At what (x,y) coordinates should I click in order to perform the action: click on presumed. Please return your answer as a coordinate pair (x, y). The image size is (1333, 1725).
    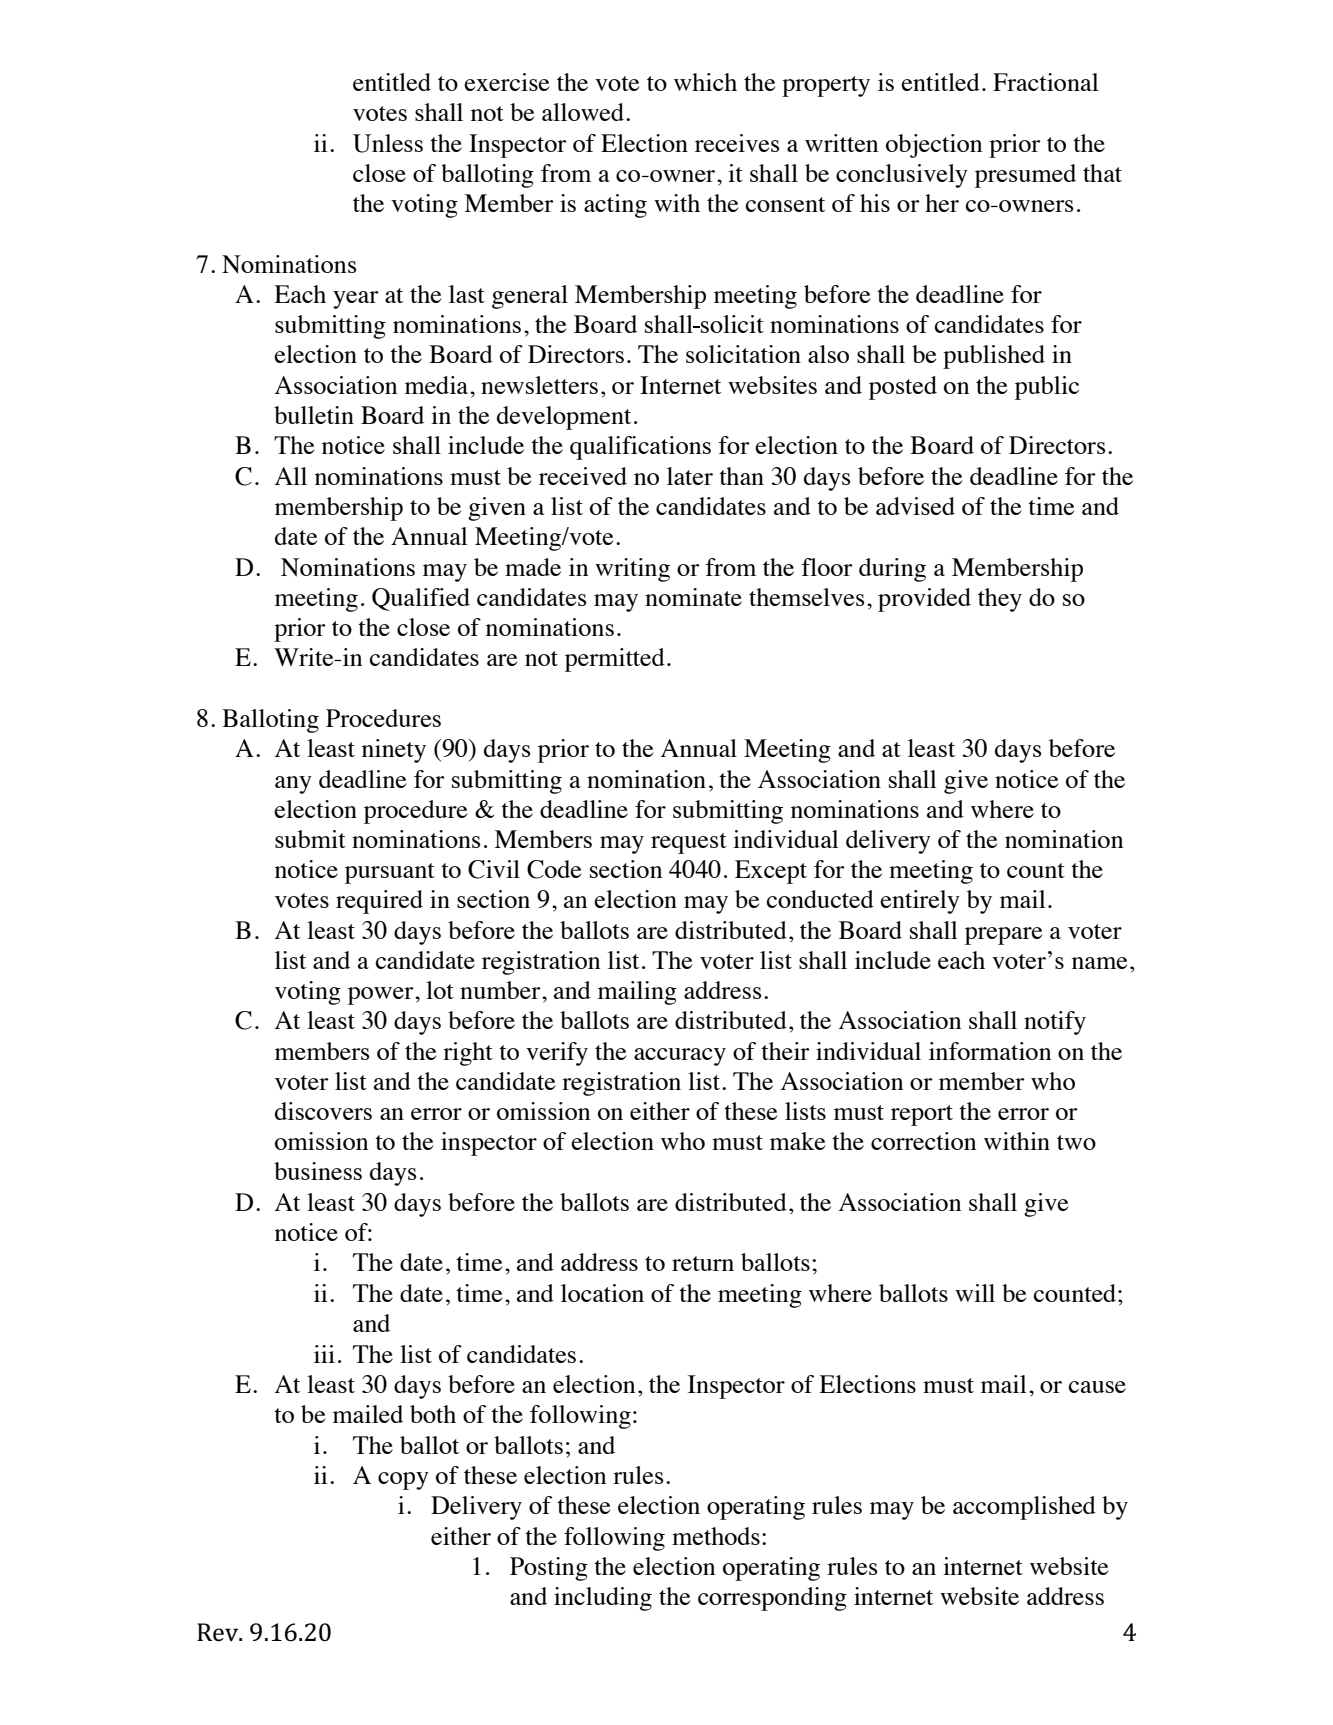
    Looking at the image, I should click on (1025, 176).
